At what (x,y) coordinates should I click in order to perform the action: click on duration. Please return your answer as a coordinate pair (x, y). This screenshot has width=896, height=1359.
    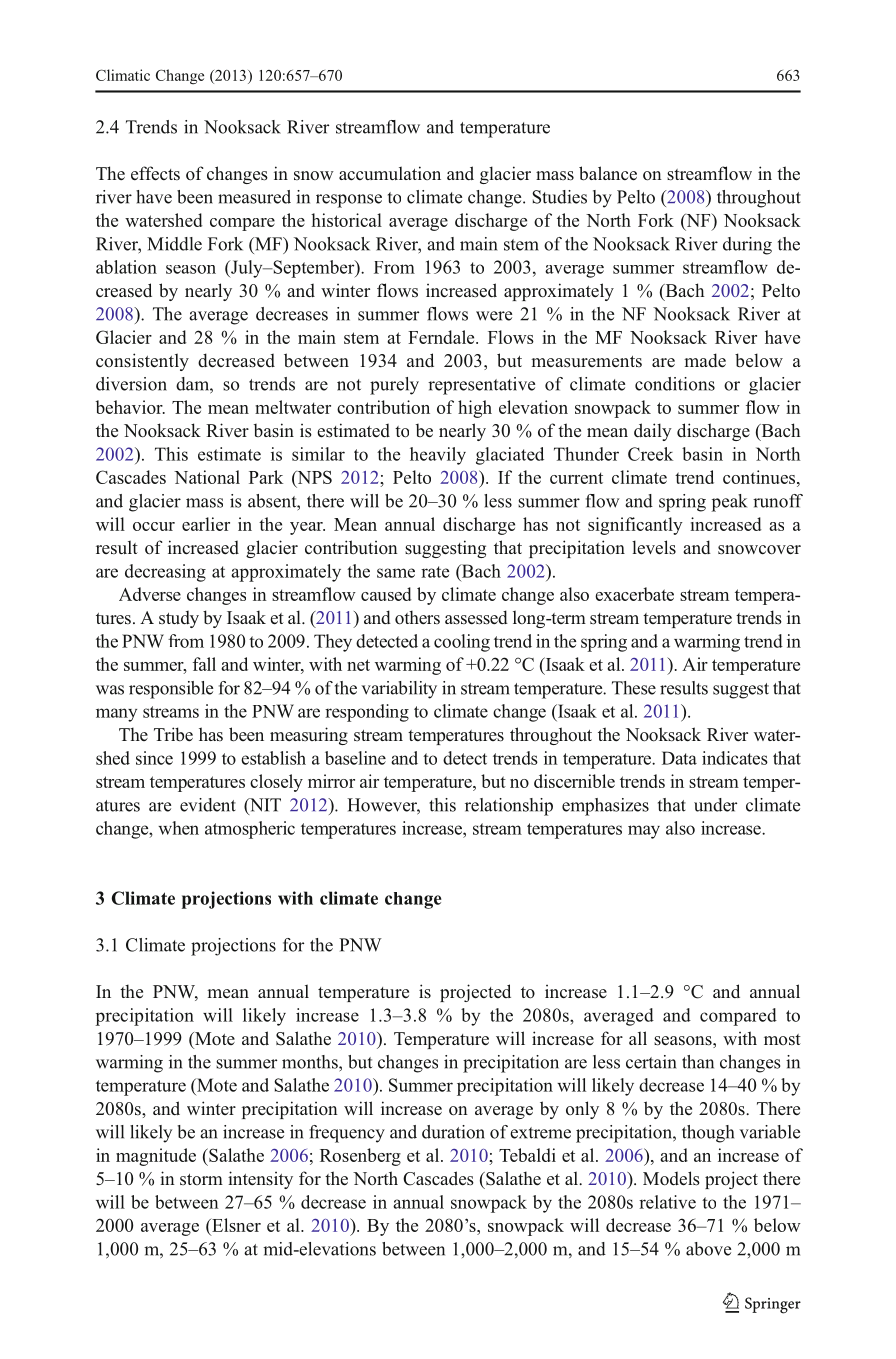
    Looking at the image, I should click on (453, 1132).
